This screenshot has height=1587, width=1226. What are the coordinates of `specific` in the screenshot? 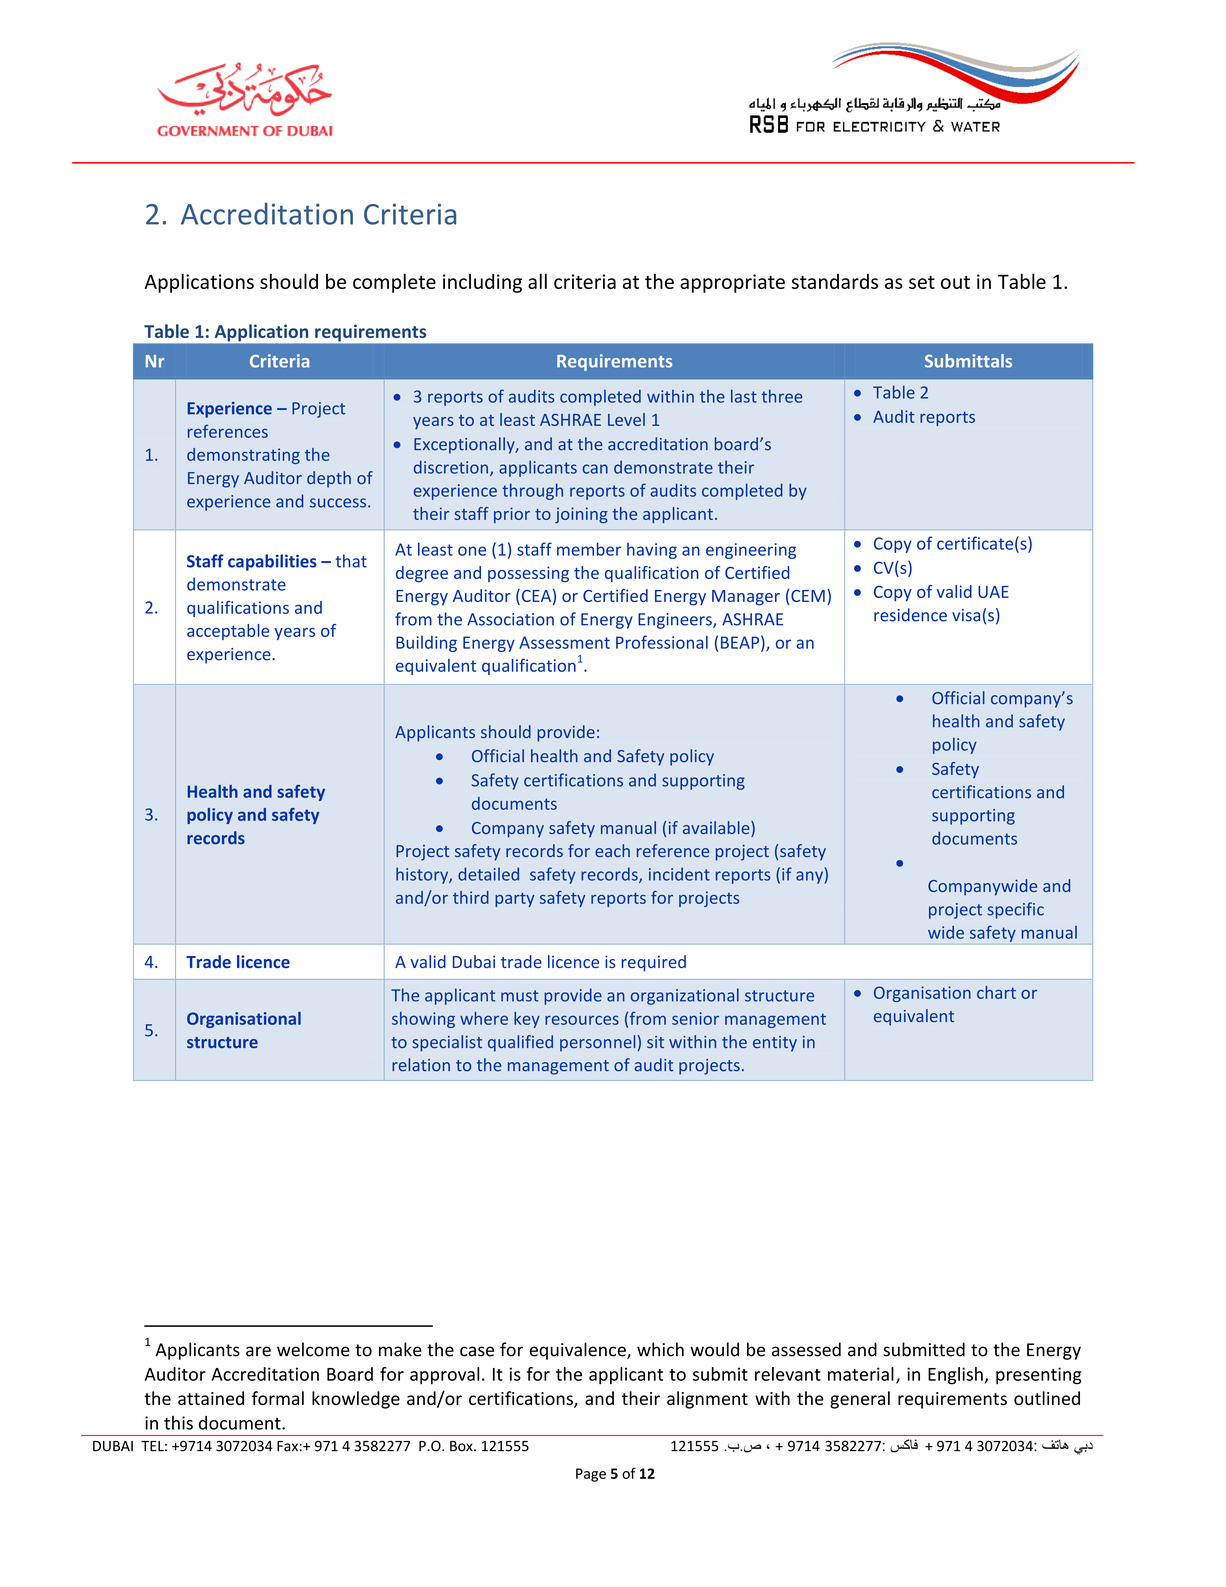 It's located at (1016, 910).
